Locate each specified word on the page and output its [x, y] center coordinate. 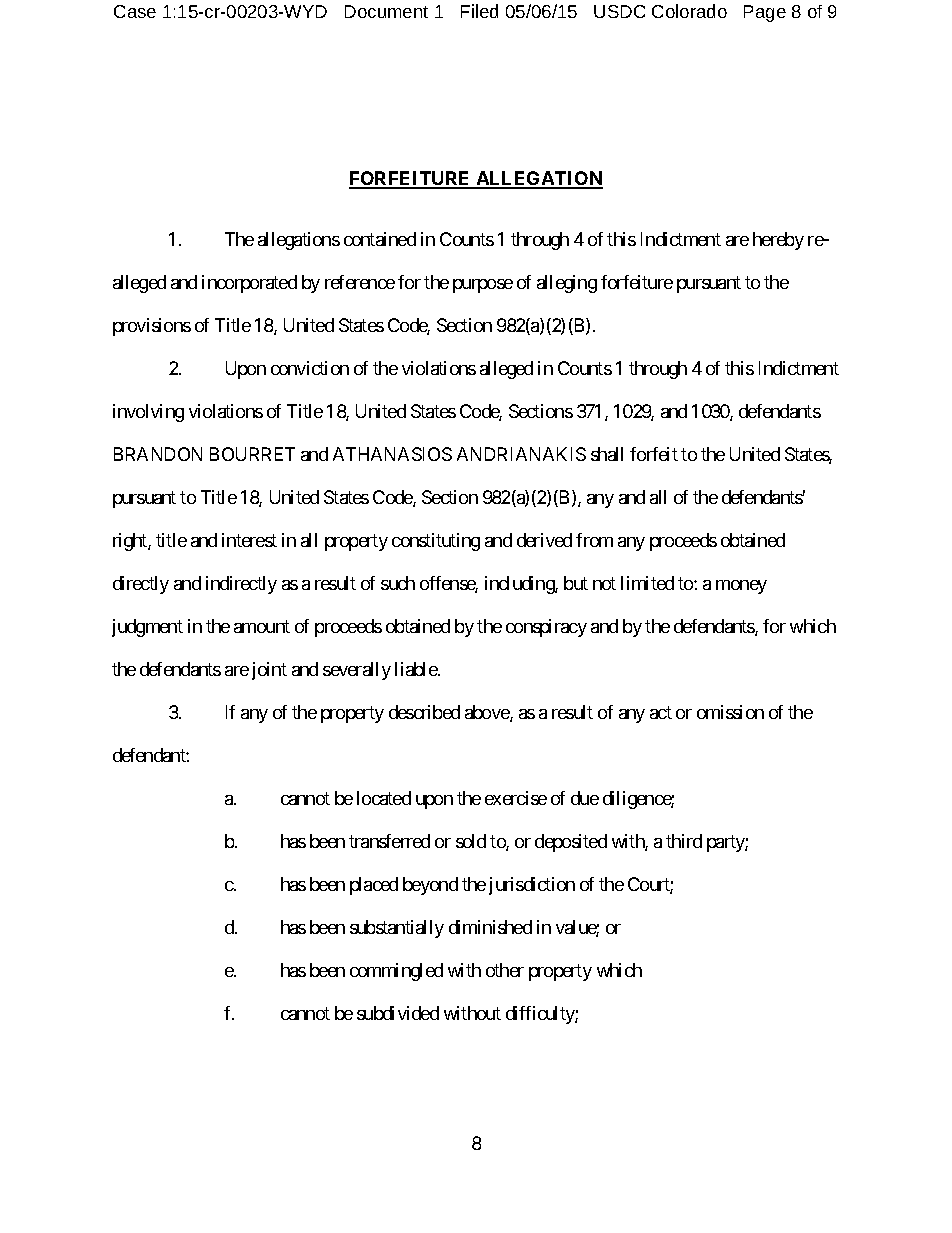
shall [607, 454]
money [741, 587]
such [398, 583]
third [684, 841]
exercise [516, 798]
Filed [479, 11]
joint [269, 671]
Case [135, 11]
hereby [778, 241]
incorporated [249, 284]
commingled [396, 972]
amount [262, 626]
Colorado [689, 11]
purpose [483, 286]
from [594, 540]
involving [148, 413]
